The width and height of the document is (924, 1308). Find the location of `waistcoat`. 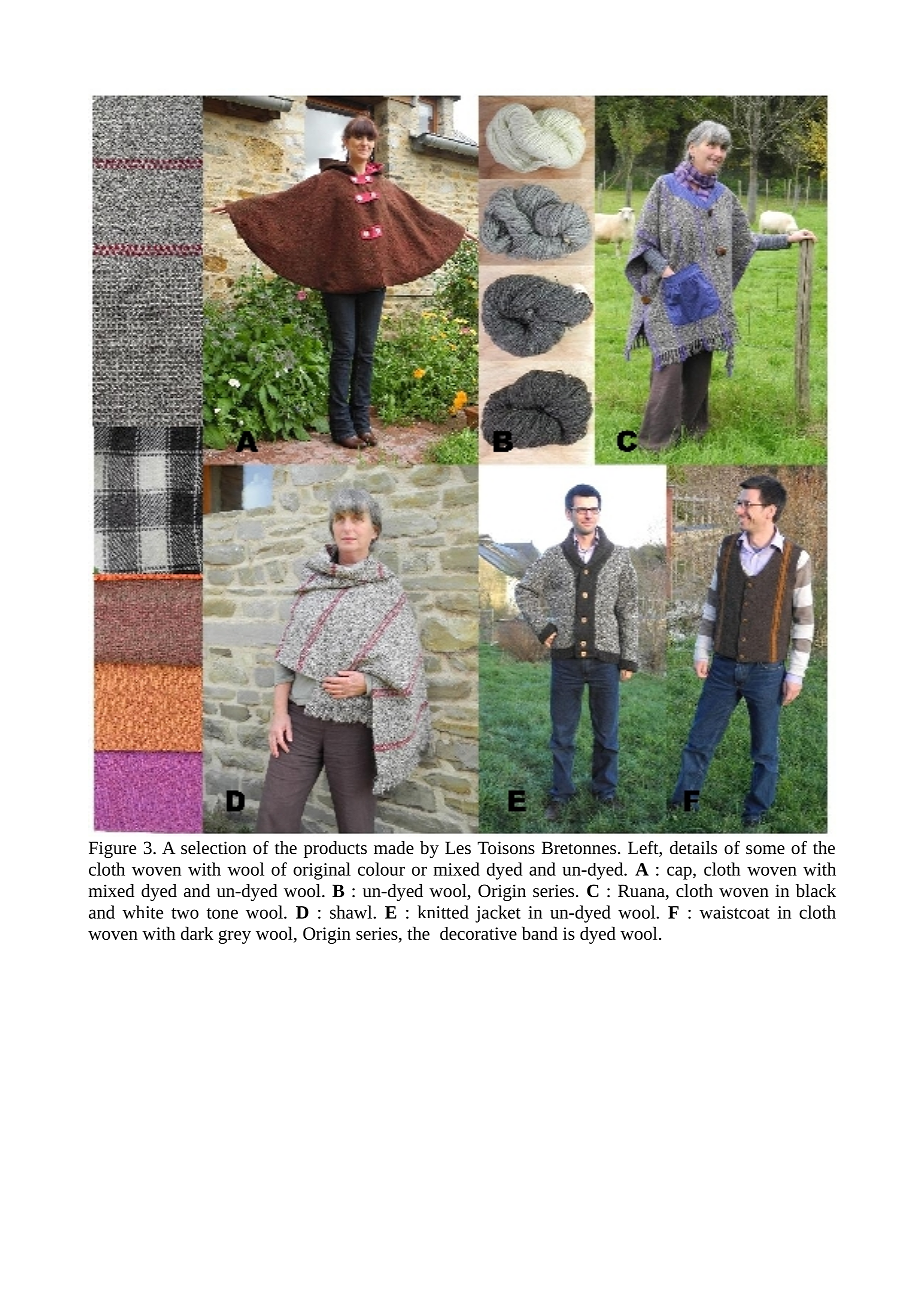

waistcoat is located at coordinates (734, 912).
